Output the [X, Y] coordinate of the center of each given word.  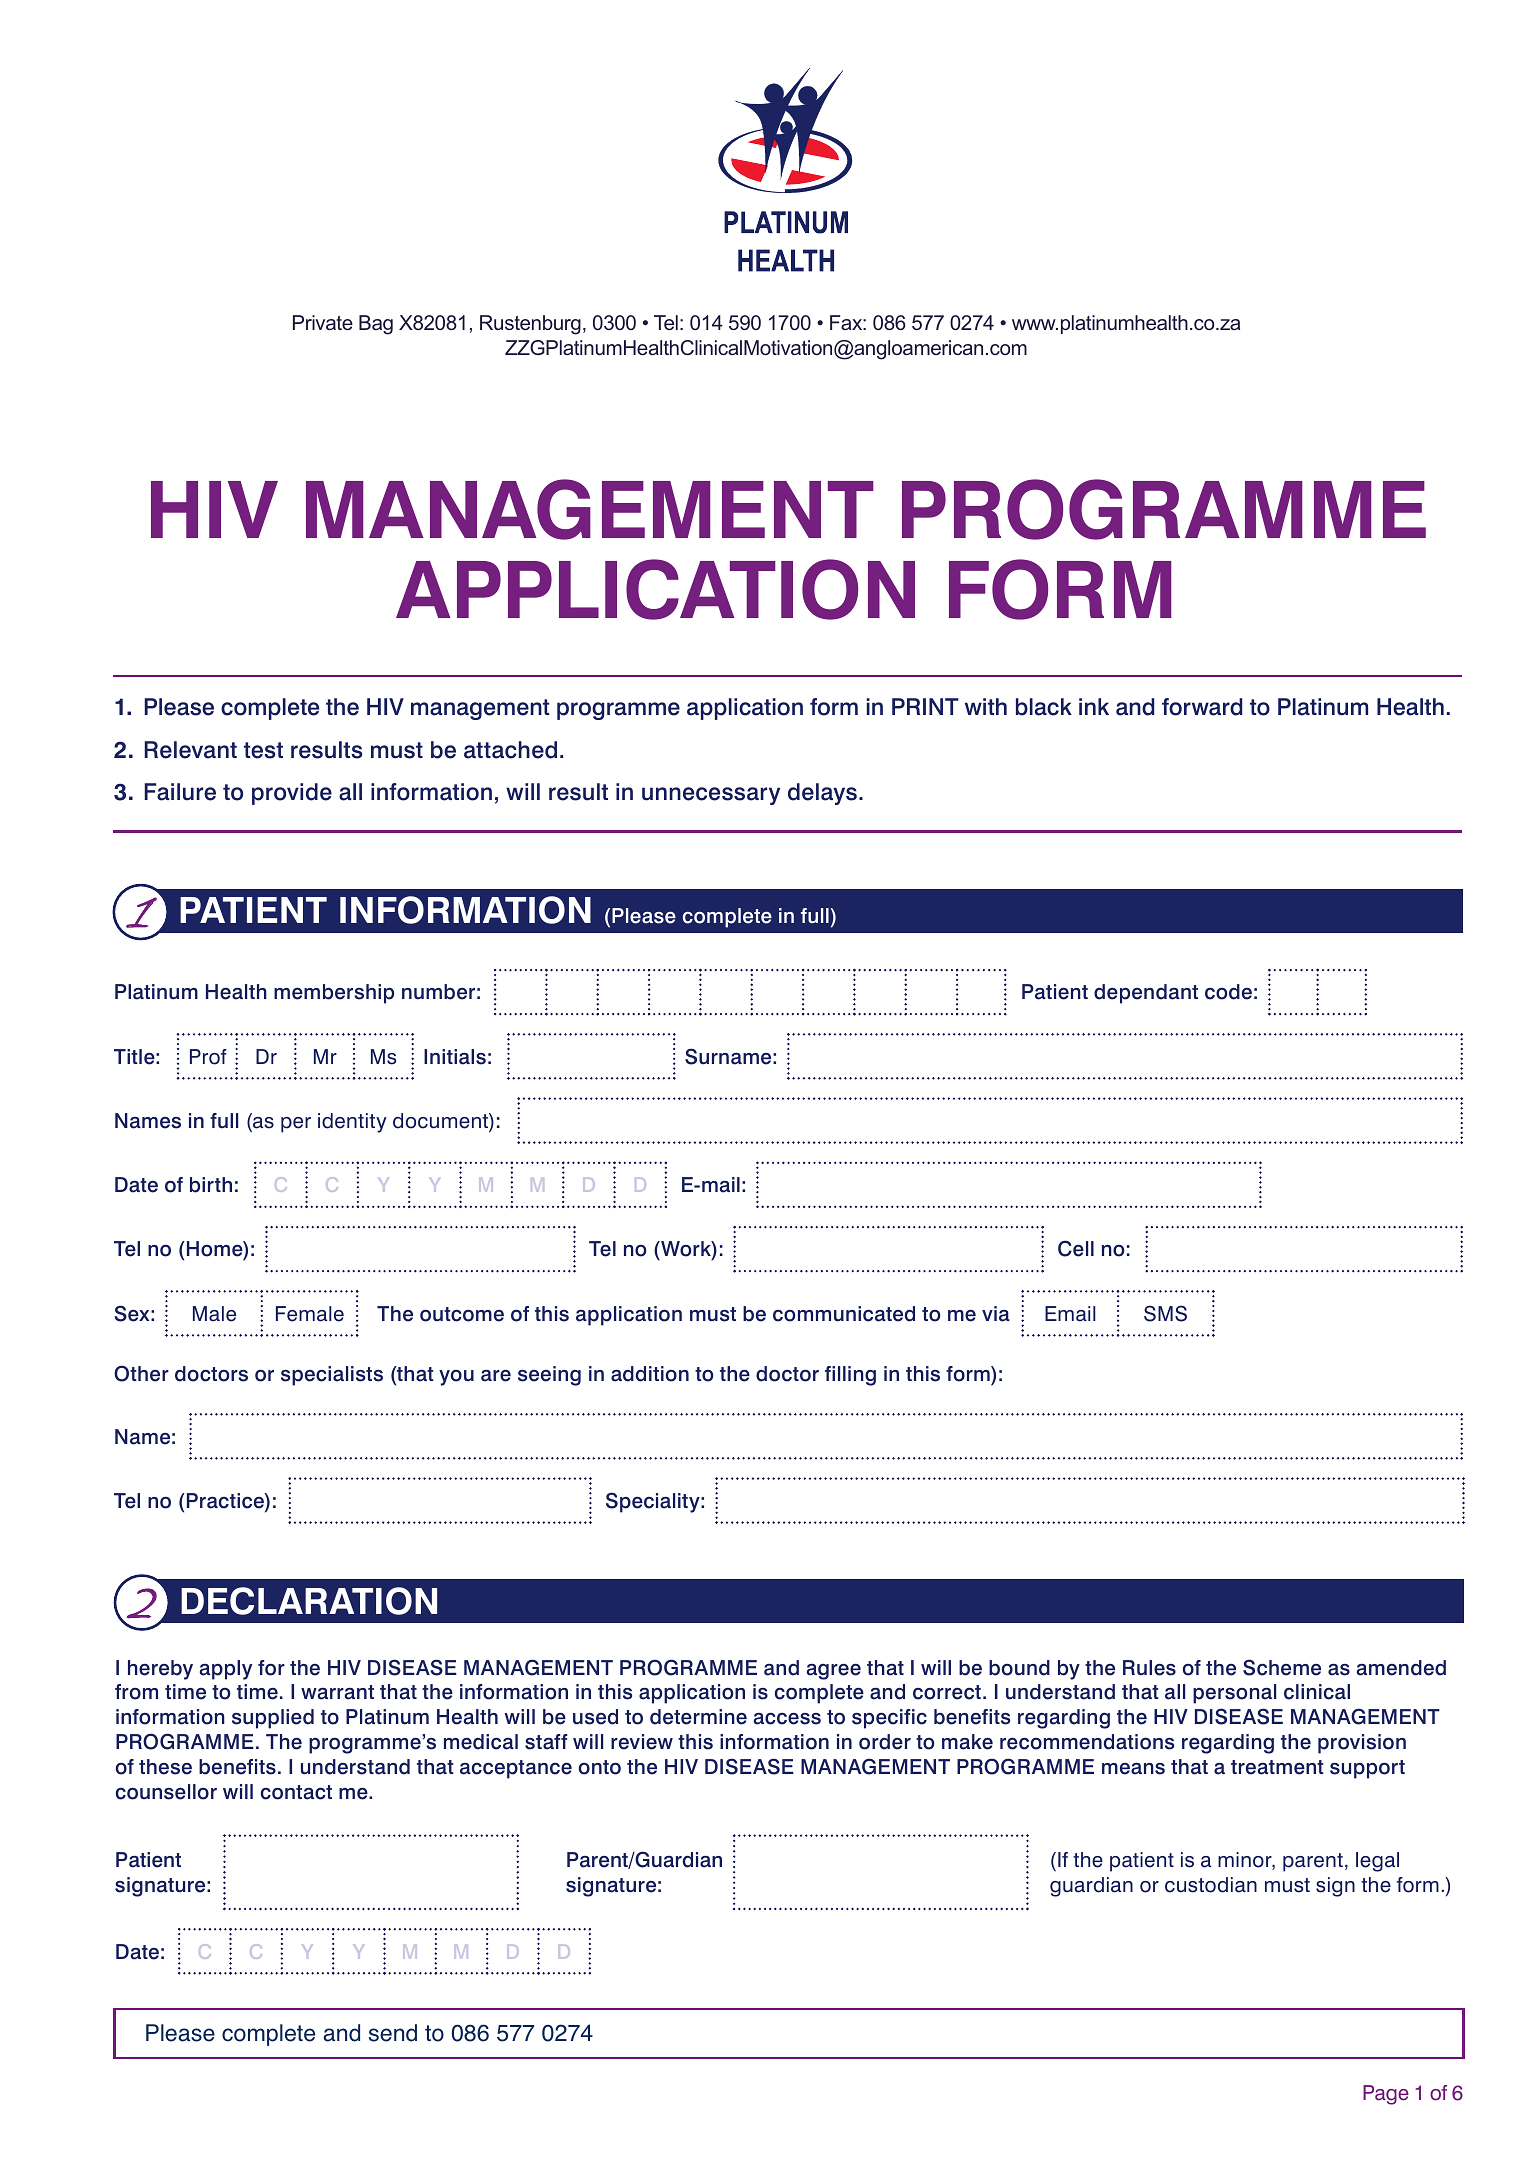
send [393, 2033]
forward [1202, 707]
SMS [1165, 1313]
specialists [332, 1376]
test [263, 750]
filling [850, 1376]
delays [822, 794]
